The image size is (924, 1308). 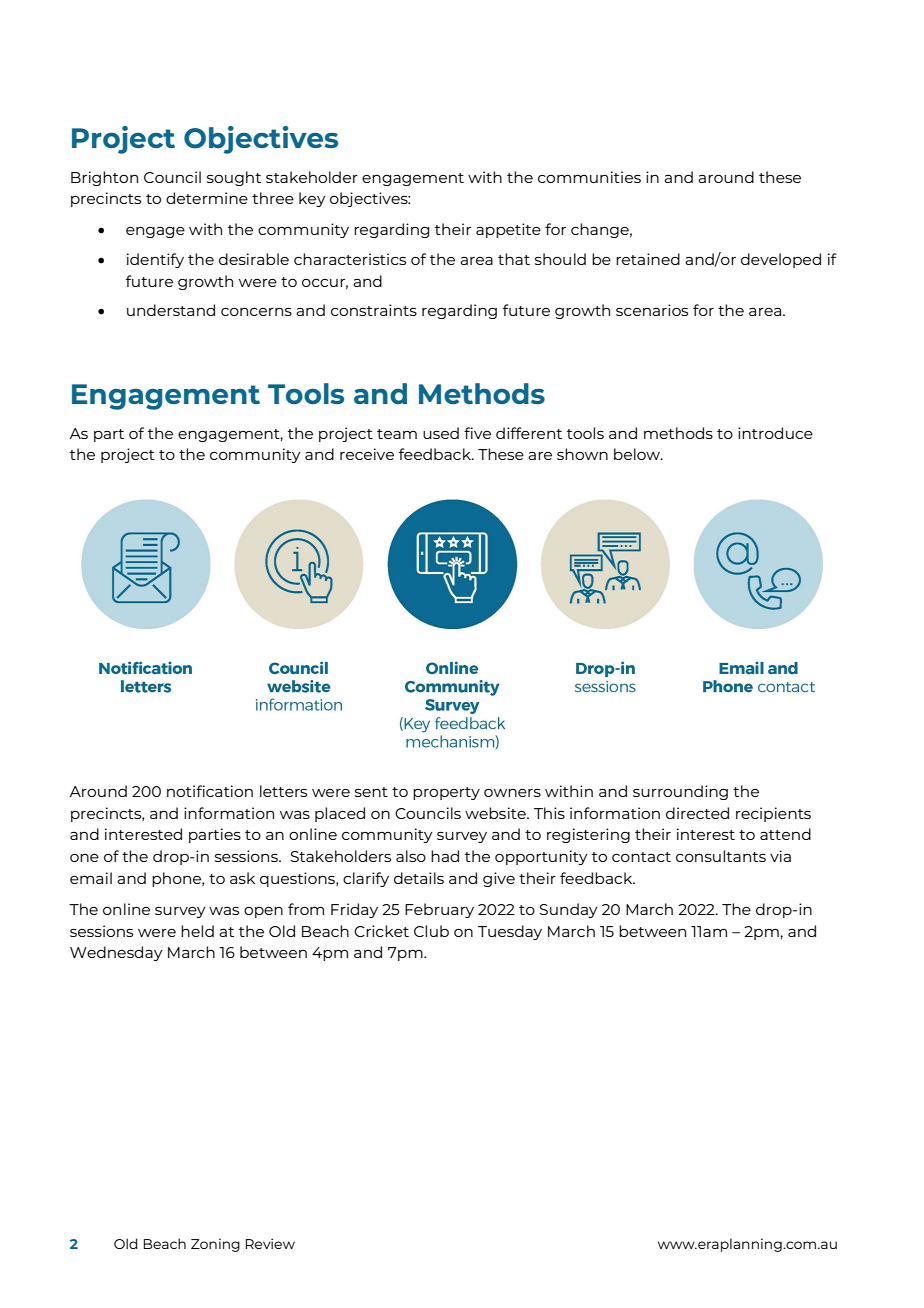 What do you see at coordinates (648, 259) in the screenshot?
I see `retained` at bounding box center [648, 259].
